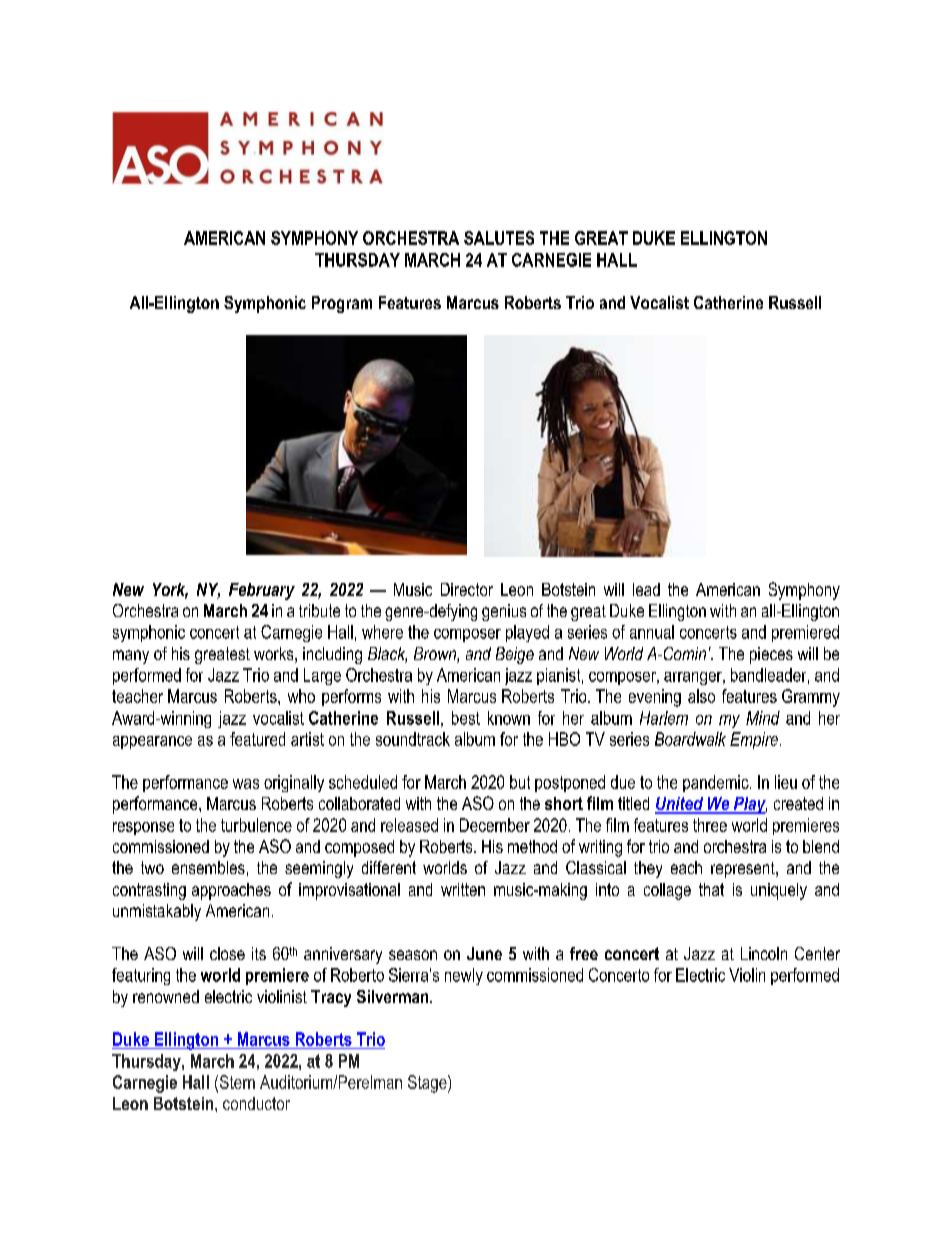 The image size is (952, 1233). Describe the element at coordinates (499, 238) in the screenshot. I see `SALUTES` at that location.
